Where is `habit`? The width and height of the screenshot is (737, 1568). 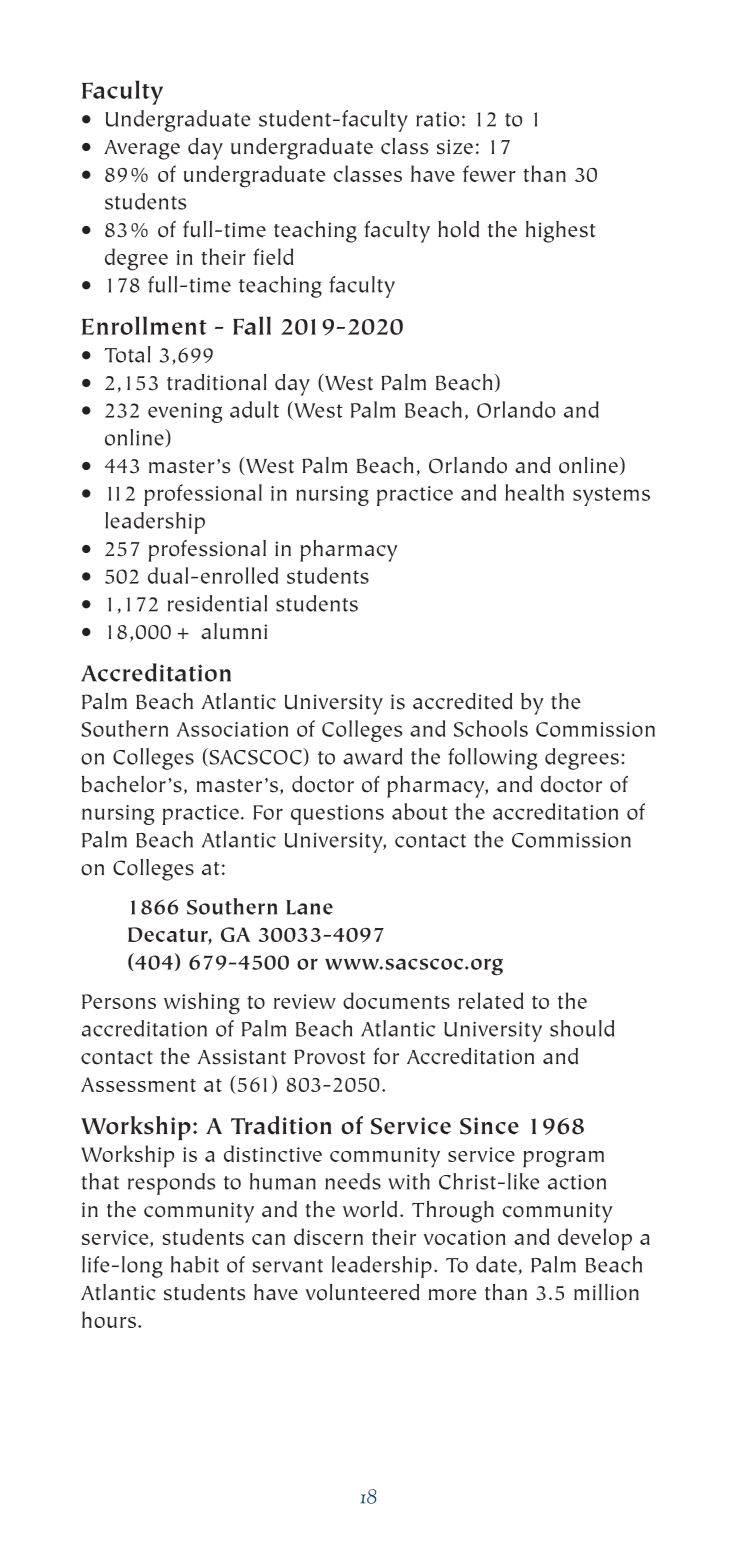 habit is located at coordinates (195, 1264).
